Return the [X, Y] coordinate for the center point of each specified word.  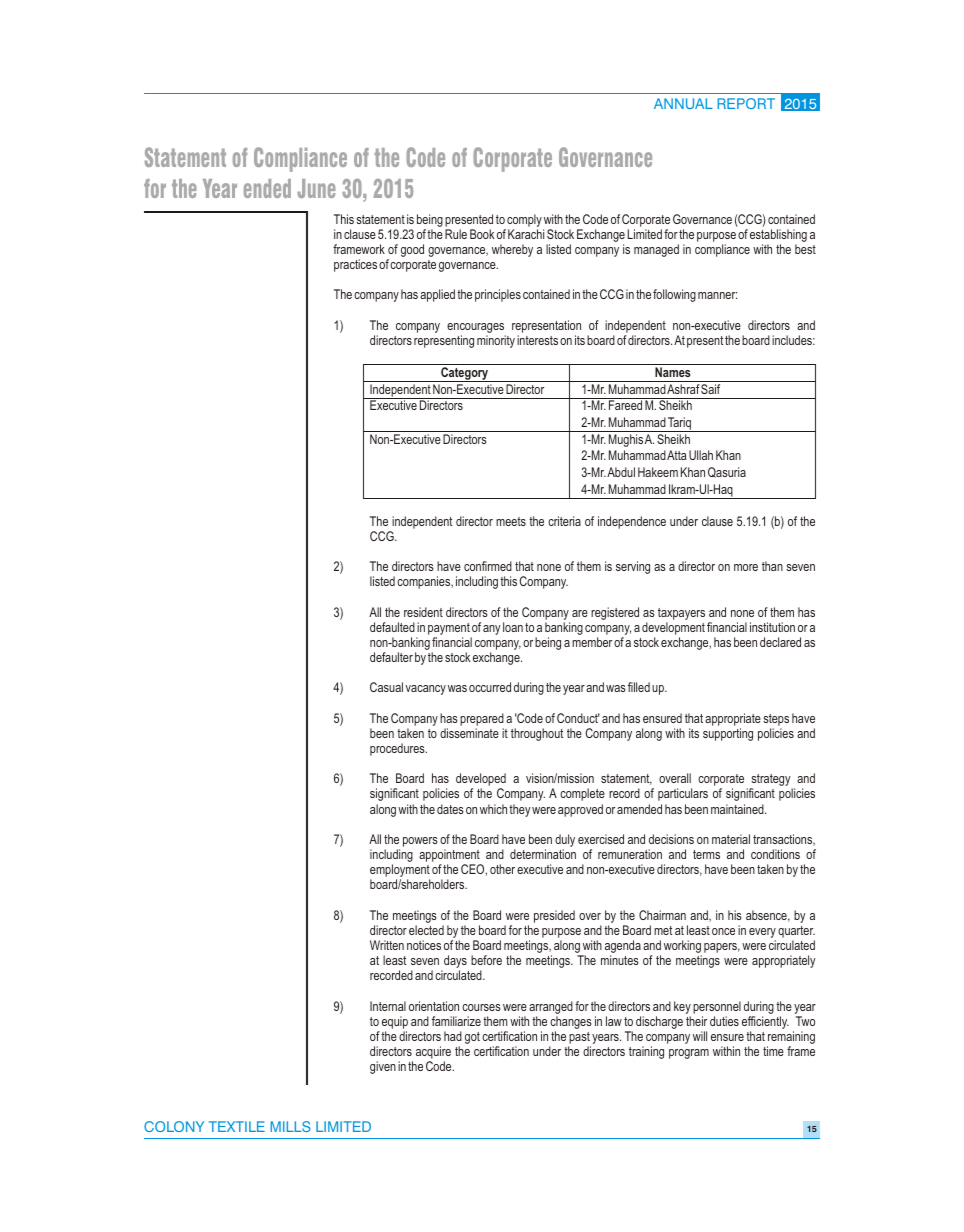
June [316, 188]
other [502, 869]
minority [496, 341]
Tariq [679, 424]
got [472, 1038]
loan [513, 627]
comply [524, 220]
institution [772, 627]
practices [355, 265]
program [689, 1054]
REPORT [746, 103]
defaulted [392, 627]
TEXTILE [237, 1126]
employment [400, 872]
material [731, 839]
